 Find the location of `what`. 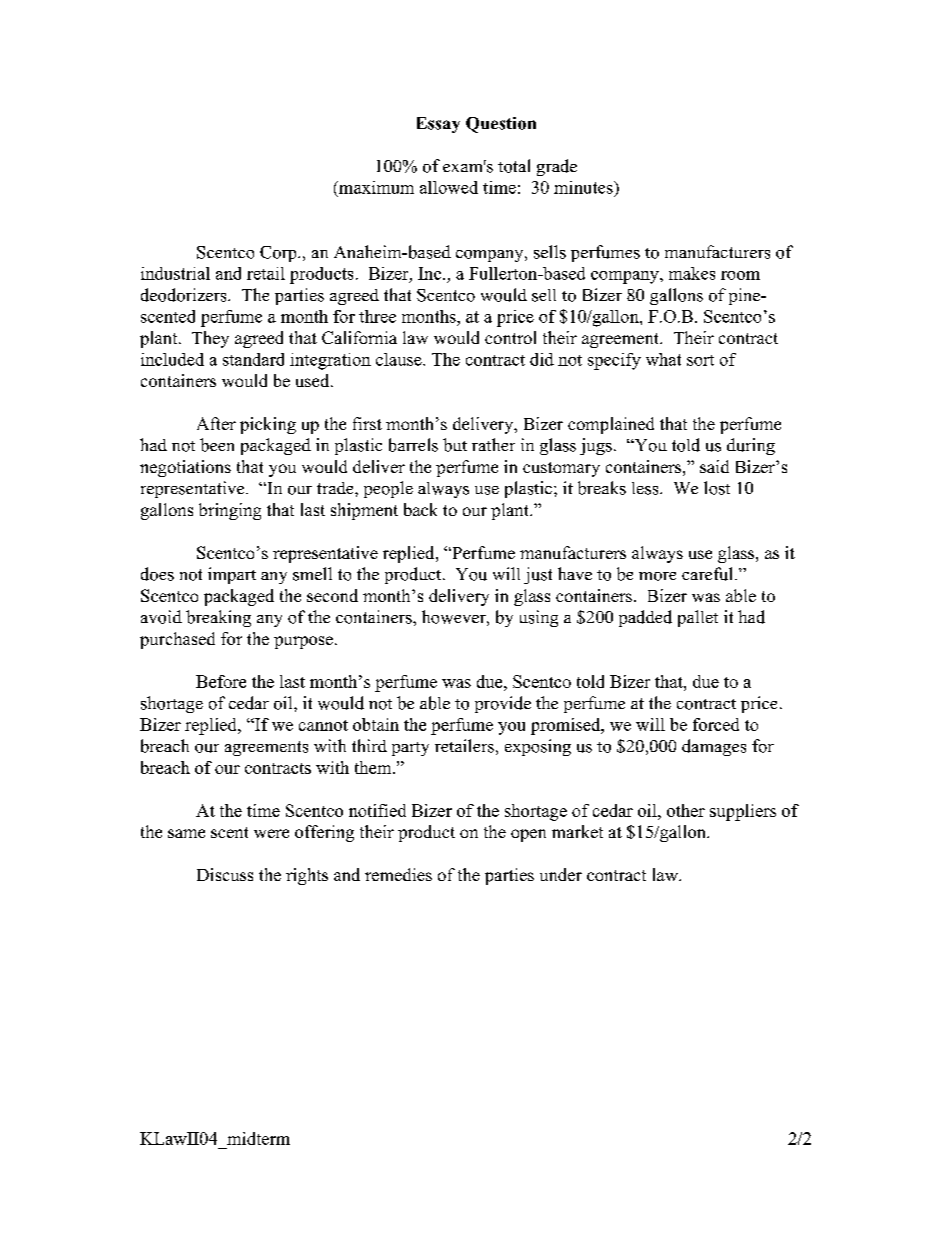

what is located at coordinates (663, 359).
